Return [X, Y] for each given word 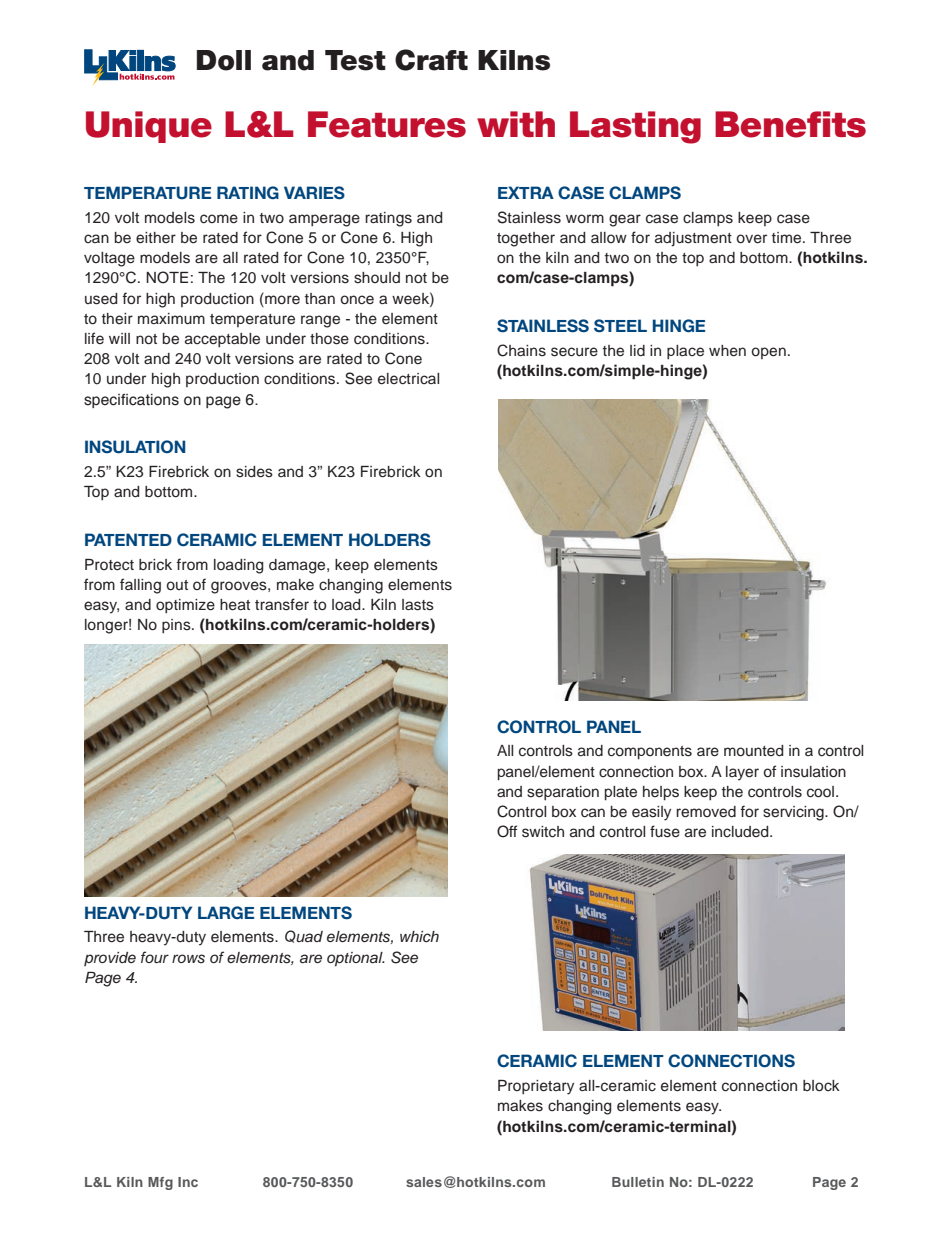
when [727, 351]
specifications [131, 401]
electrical [408, 379]
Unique [149, 127]
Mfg [160, 1183]
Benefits [790, 124]
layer [742, 773]
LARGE [226, 913]
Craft [431, 60]
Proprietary [536, 1087]
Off [507, 831]
